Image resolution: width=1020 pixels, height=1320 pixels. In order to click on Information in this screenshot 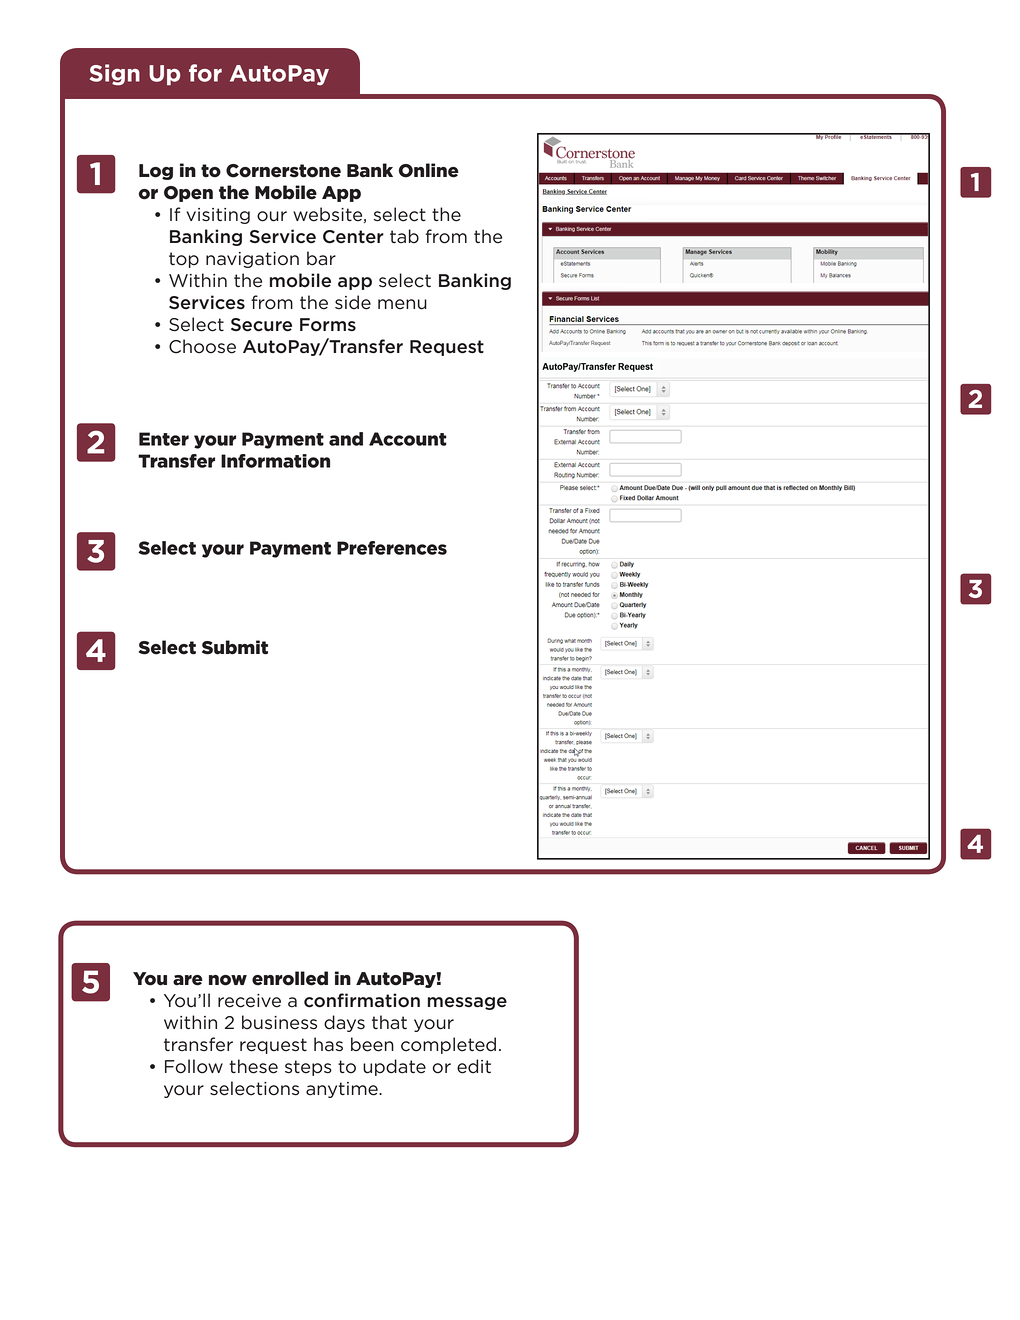, I will do `click(275, 461)`.
